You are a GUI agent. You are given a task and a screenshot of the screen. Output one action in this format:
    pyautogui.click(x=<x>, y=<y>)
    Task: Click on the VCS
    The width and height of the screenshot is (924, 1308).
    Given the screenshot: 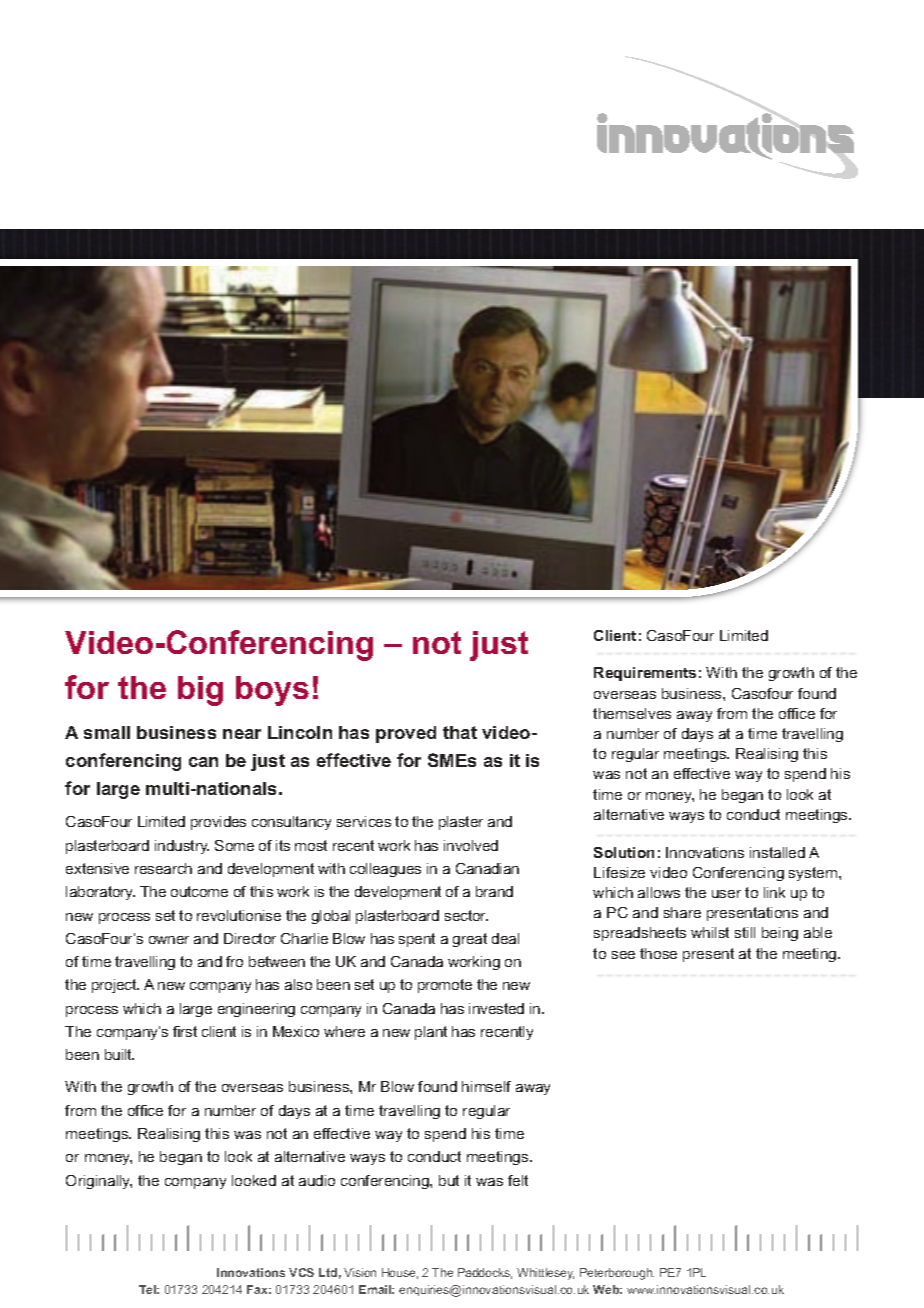 What is the action you would take?
    pyautogui.click(x=301, y=1272)
